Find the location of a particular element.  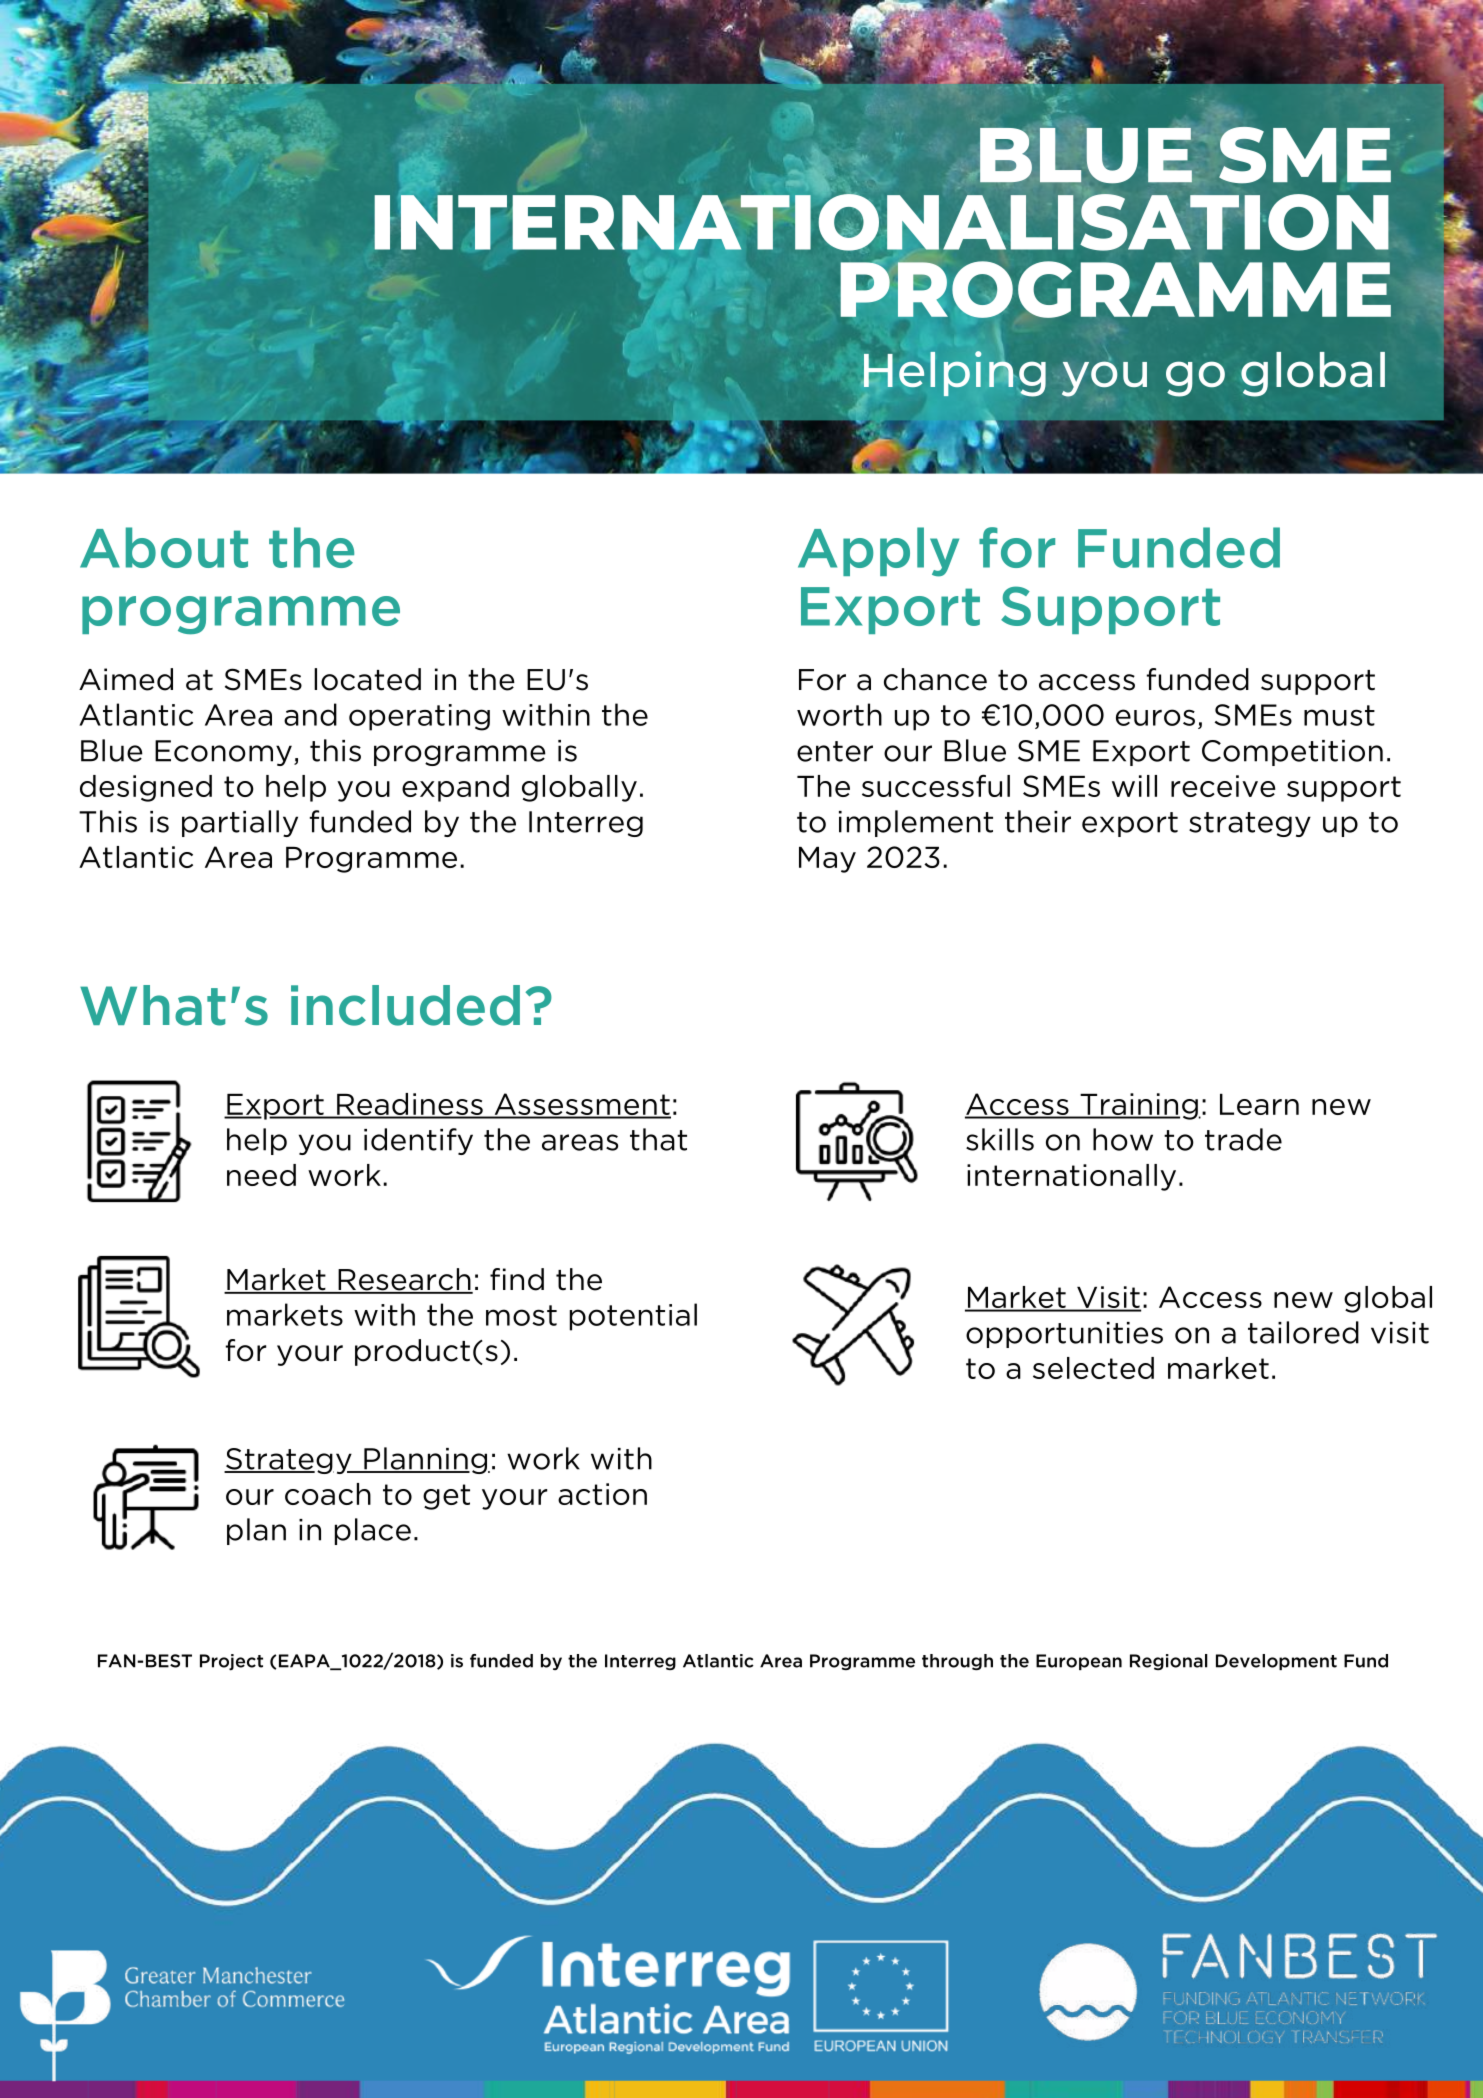

Research is located at coordinates (404, 1280).
